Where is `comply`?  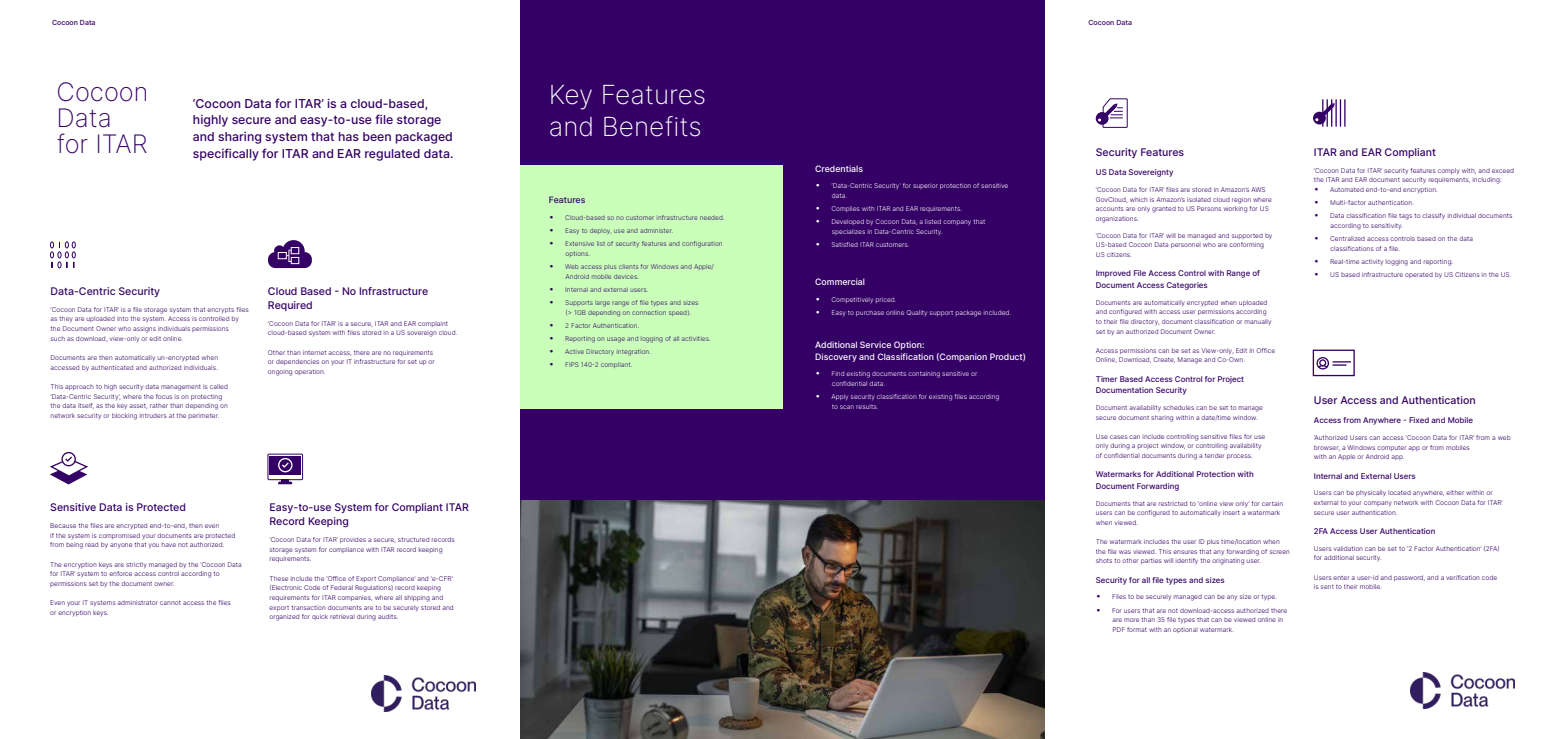
comply is located at coordinates (1449, 171).
